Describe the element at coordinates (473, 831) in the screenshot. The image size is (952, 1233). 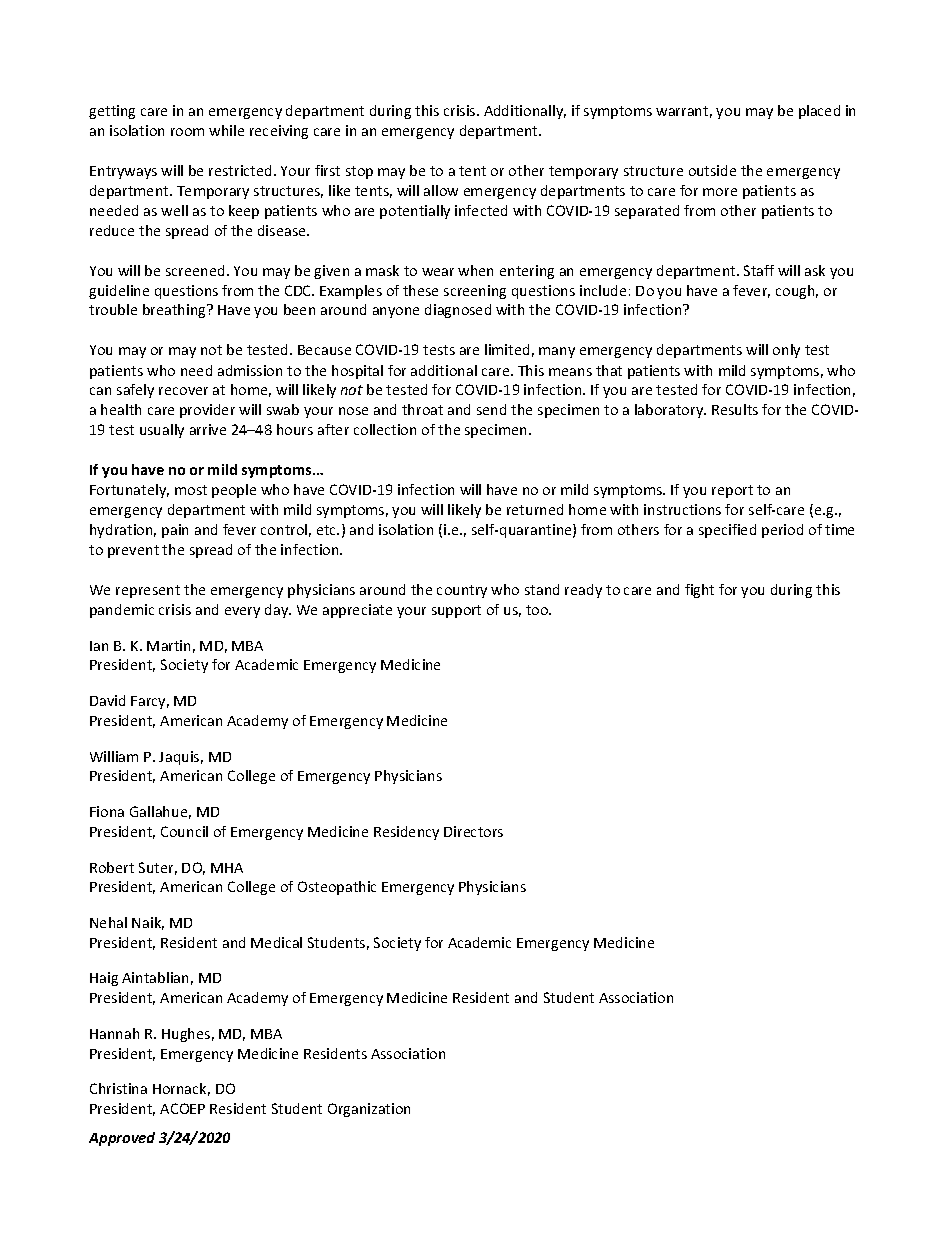
I see `Directors` at that location.
